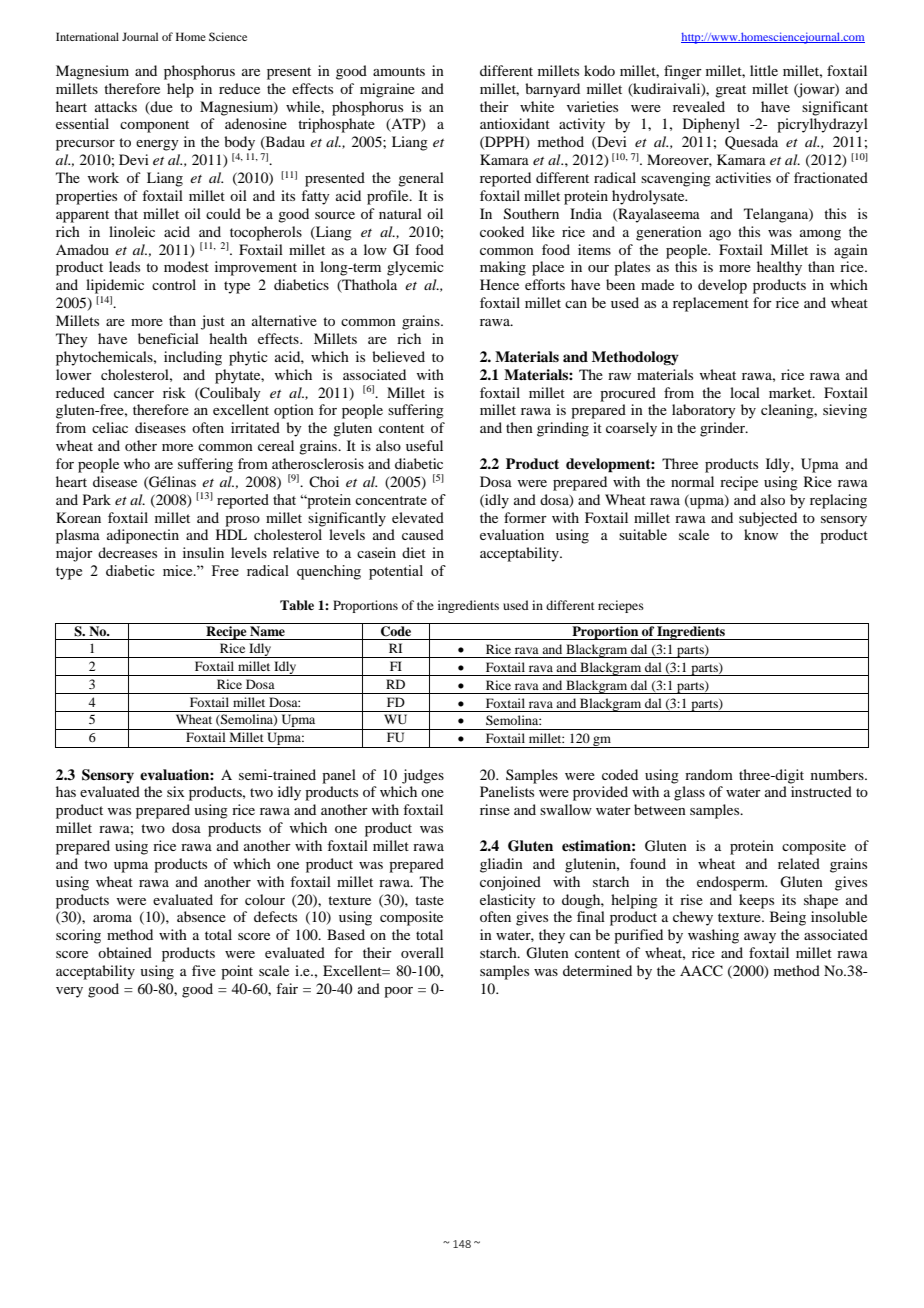  I want to click on local, so click(745, 392).
